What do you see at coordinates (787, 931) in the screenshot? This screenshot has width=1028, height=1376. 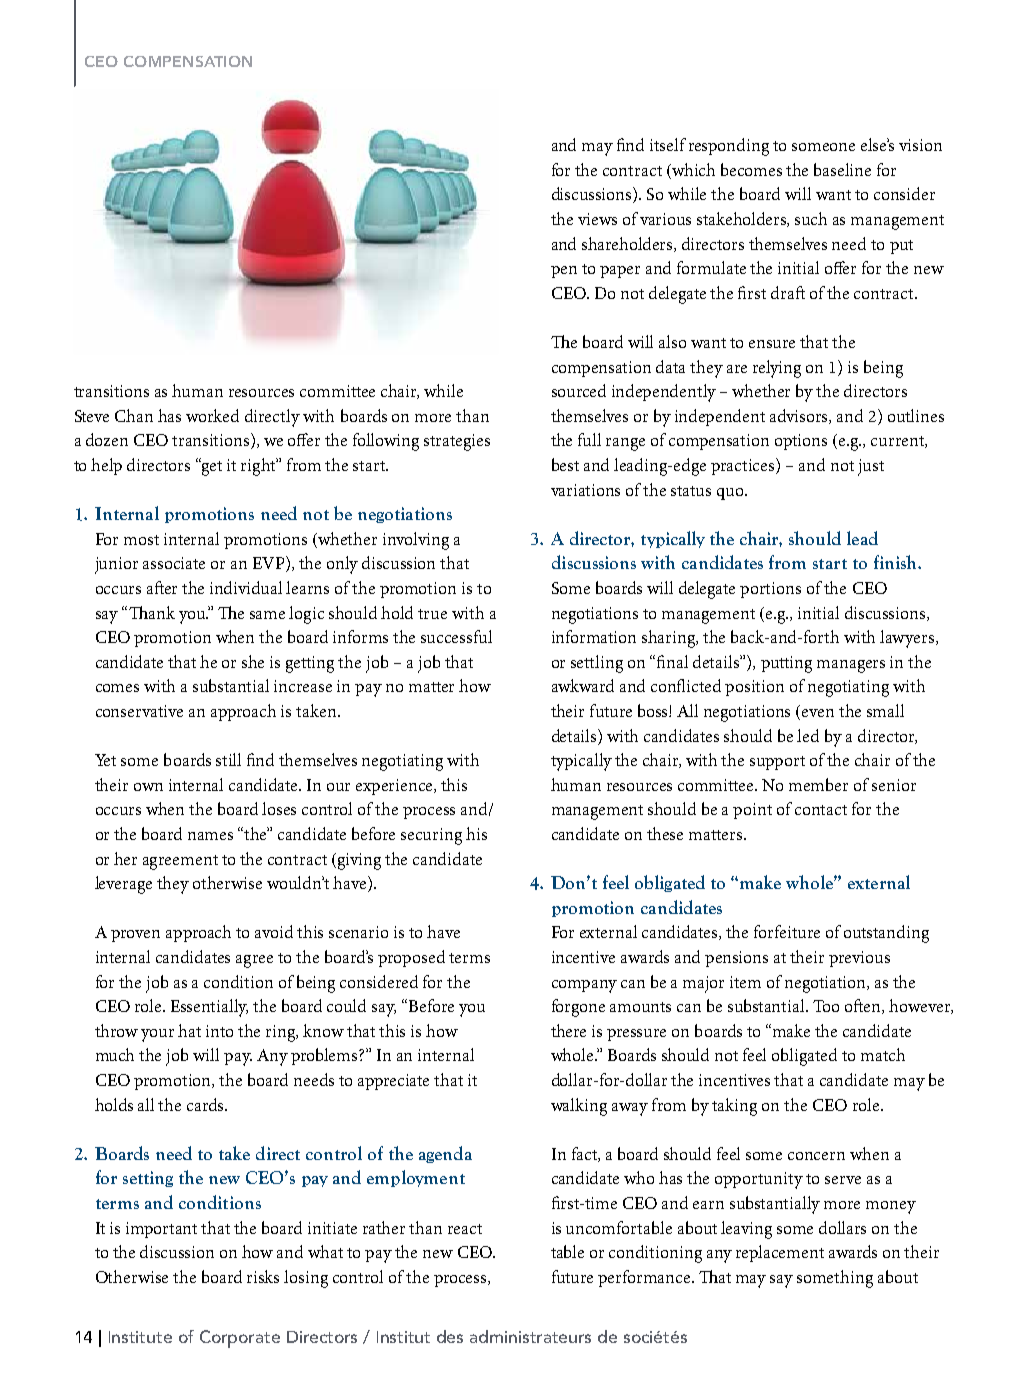 I see `forfeiture` at bounding box center [787, 931].
